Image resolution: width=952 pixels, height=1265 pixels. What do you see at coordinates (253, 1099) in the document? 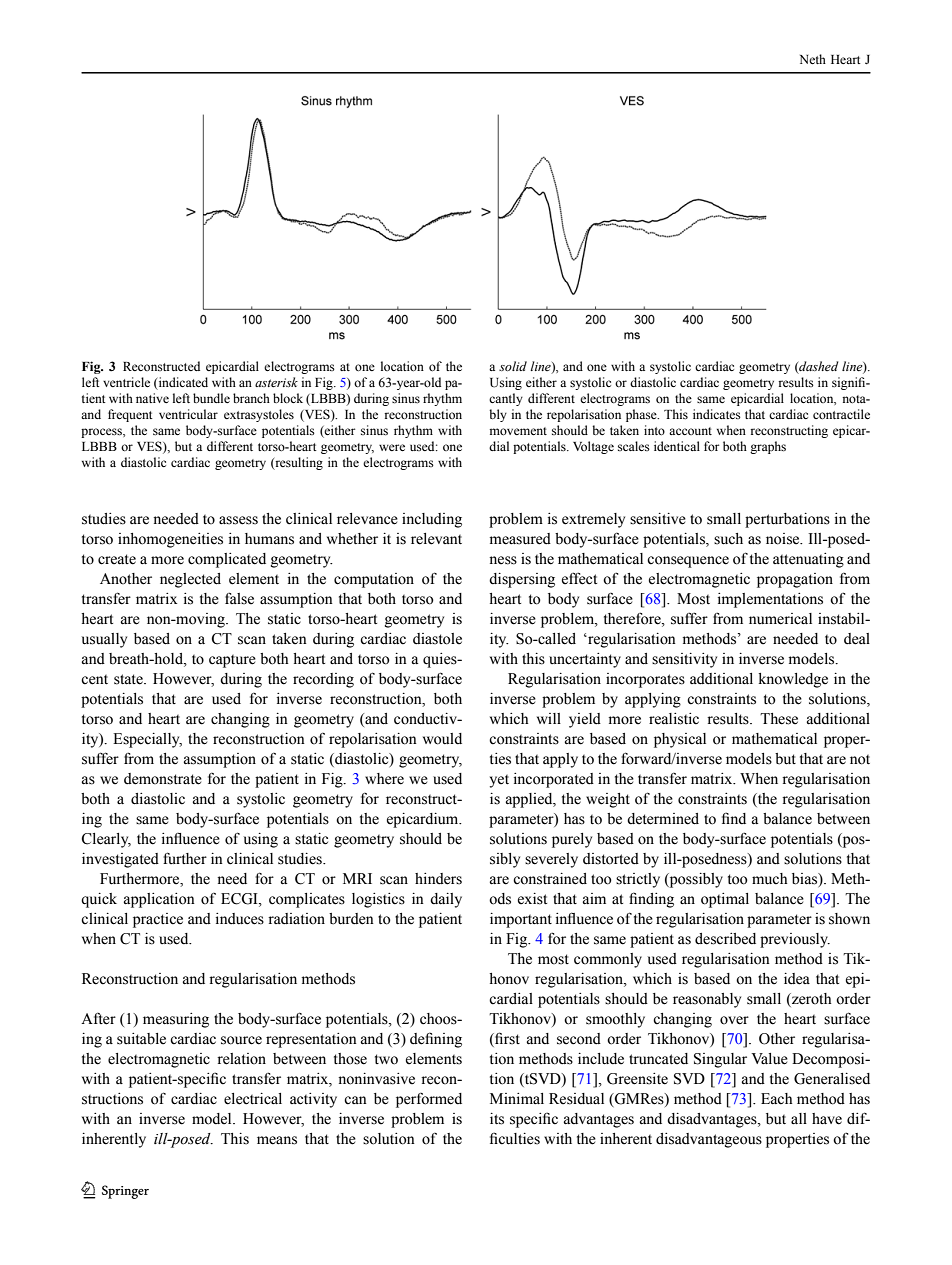
I see `electrical` at bounding box center [253, 1099].
